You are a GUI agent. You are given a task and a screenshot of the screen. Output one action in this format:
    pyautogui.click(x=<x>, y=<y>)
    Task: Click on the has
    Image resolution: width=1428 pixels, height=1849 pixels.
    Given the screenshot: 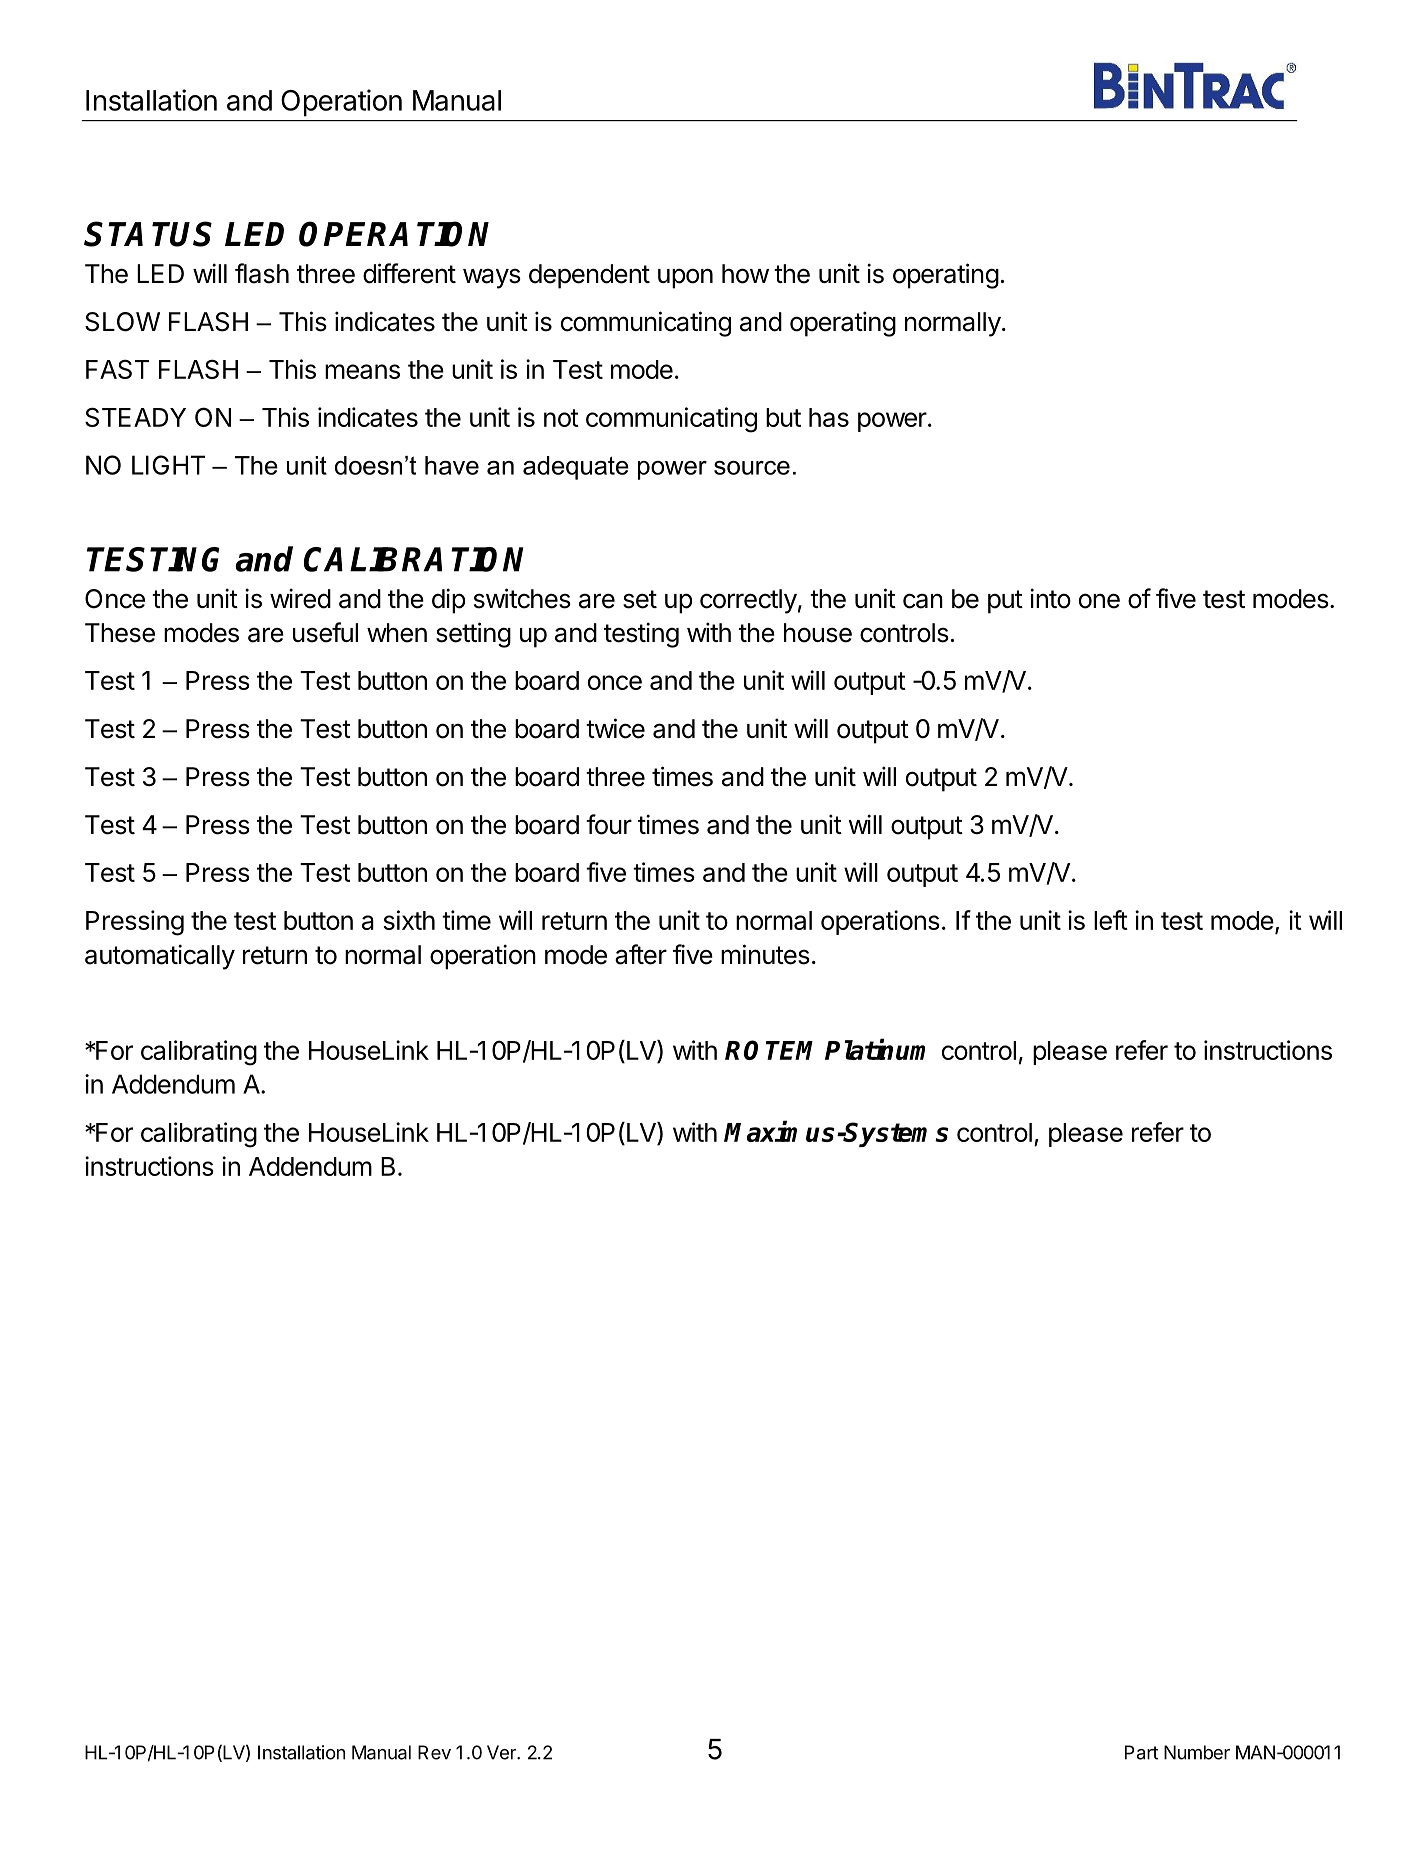 What is the action you would take?
    pyautogui.click(x=829, y=417)
